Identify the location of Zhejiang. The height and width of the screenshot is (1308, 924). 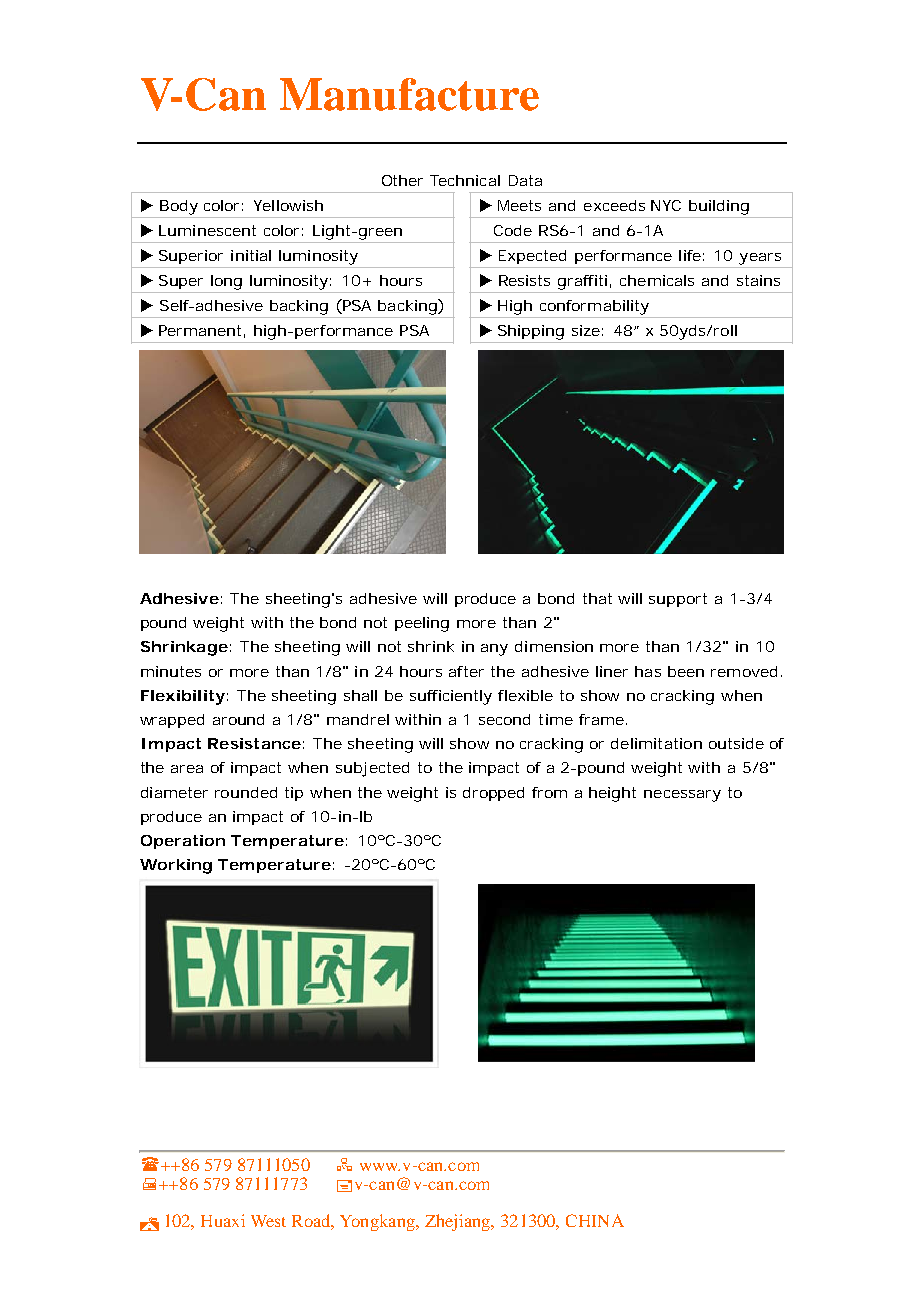
(459, 1222).
